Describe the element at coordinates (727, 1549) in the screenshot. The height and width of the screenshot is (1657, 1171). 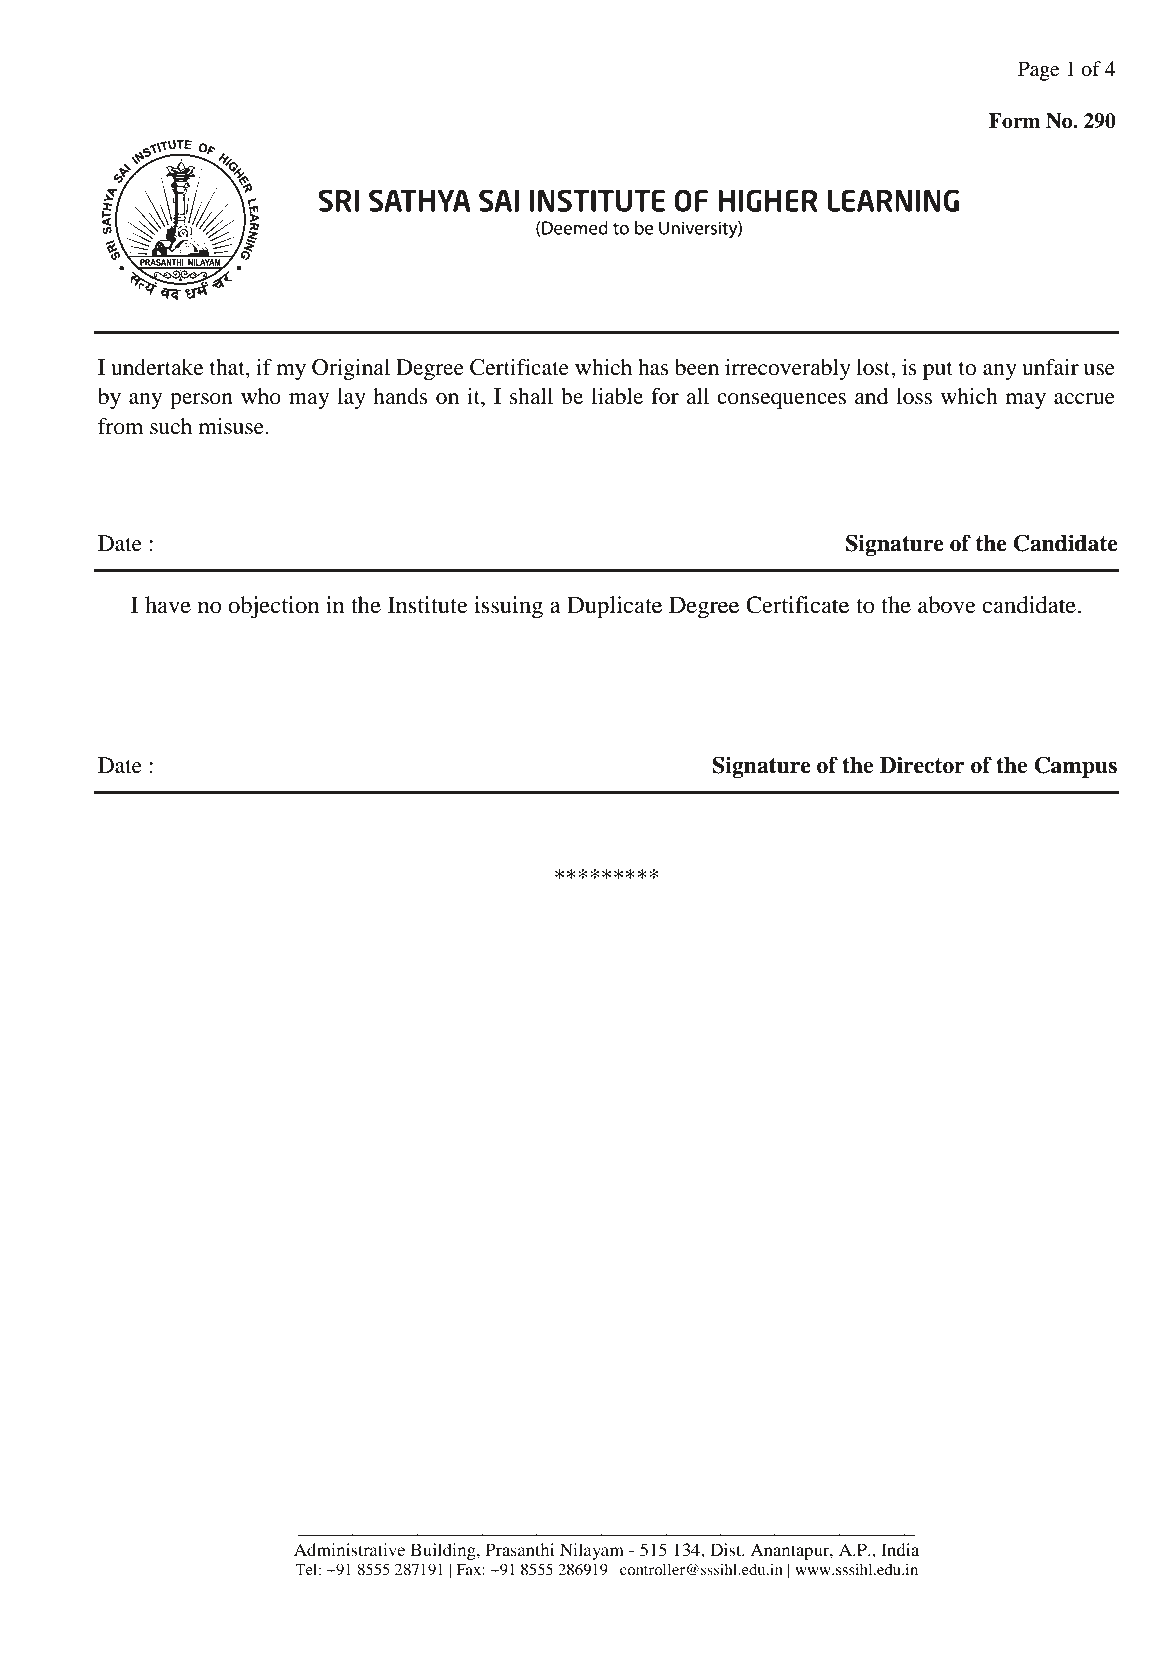
I see `Dist` at that location.
